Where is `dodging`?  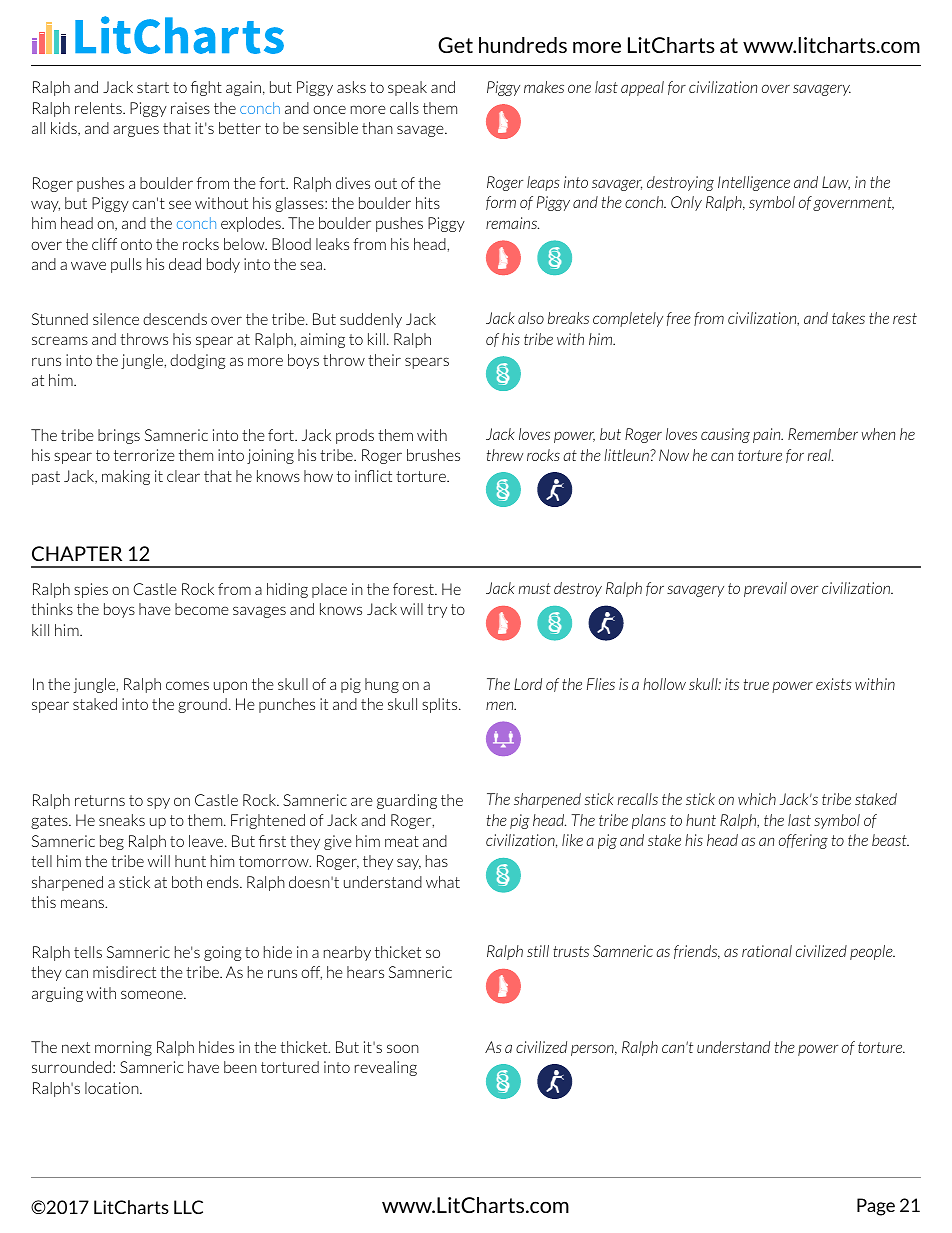 dodging is located at coordinates (197, 361).
